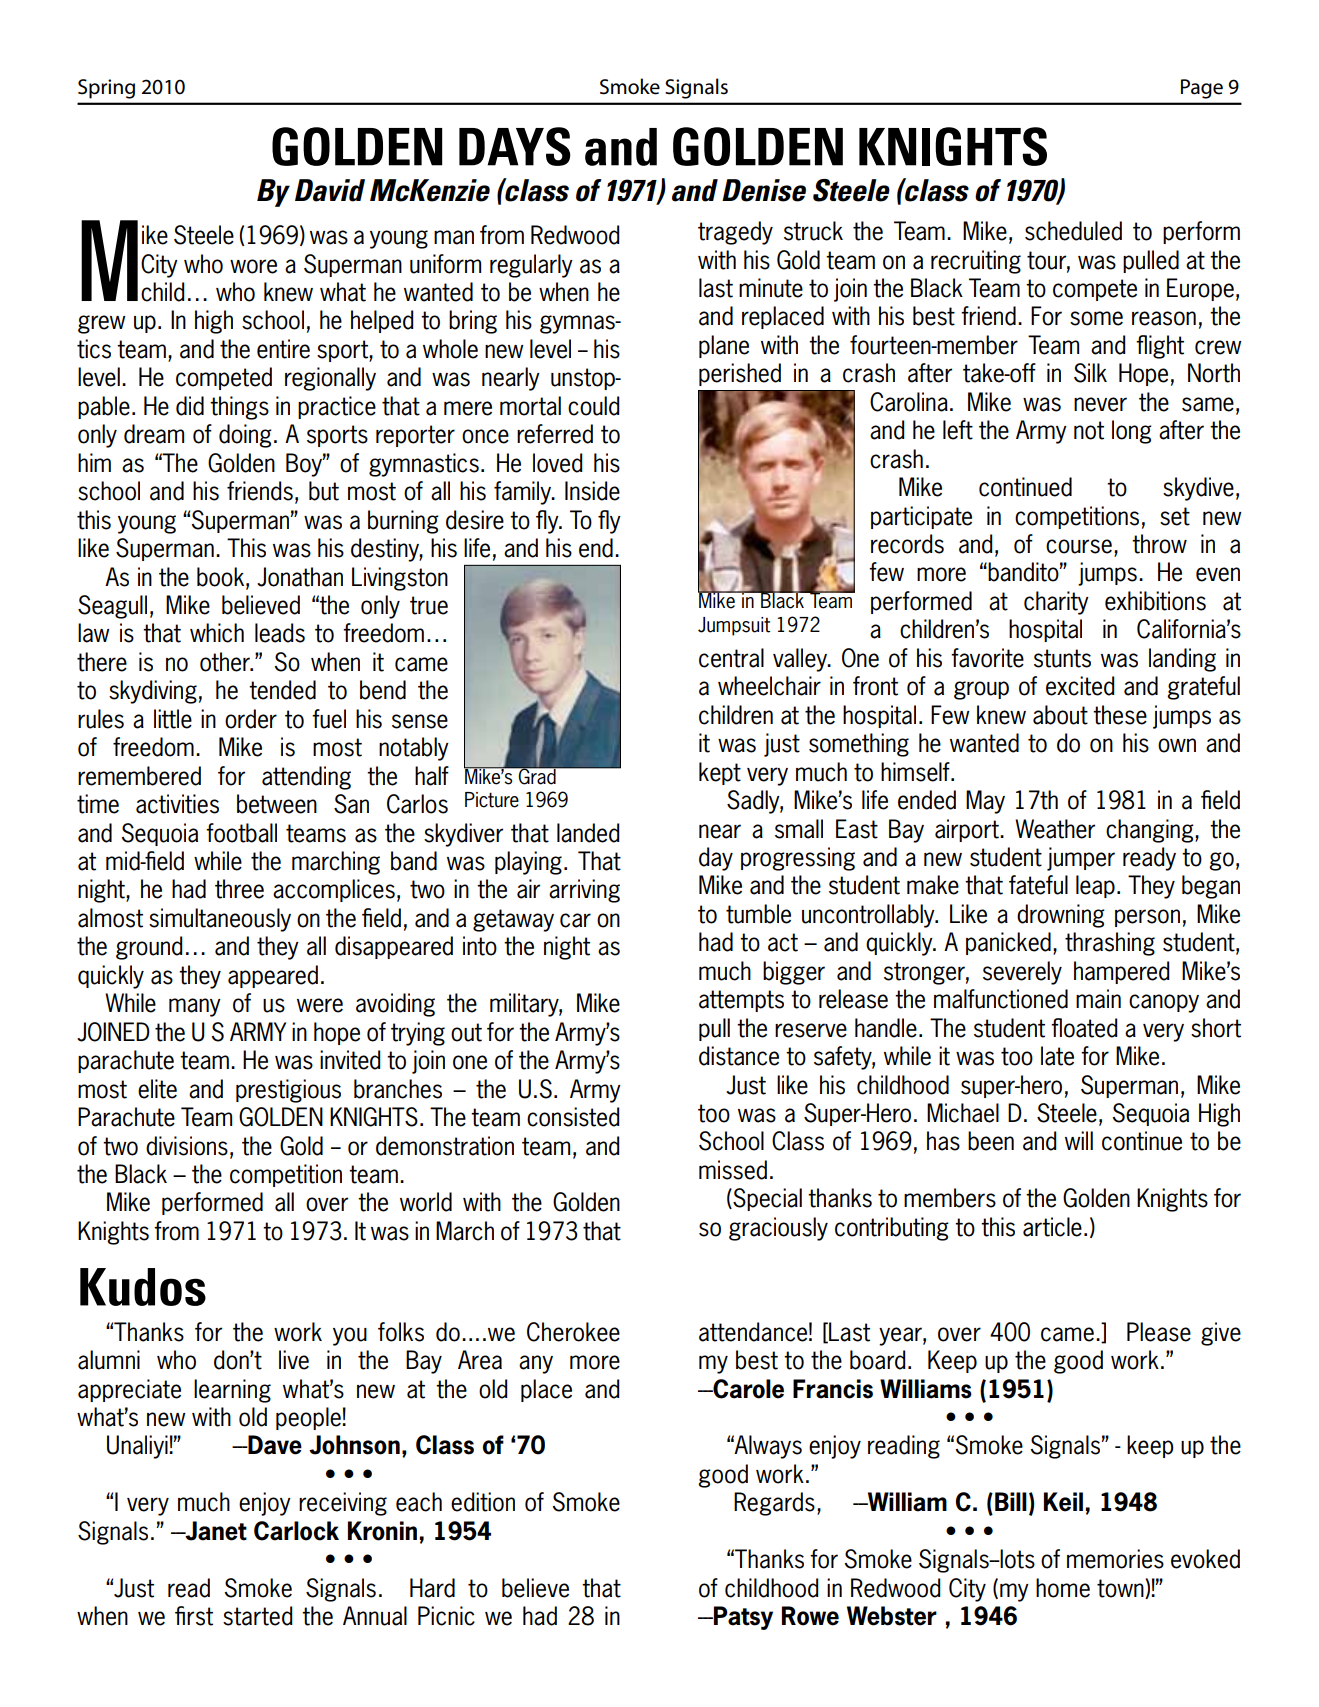 This document has height=1707, width=1319. Describe the element at coordinates (1052, 1227) in the document. I see `article` at that location.
